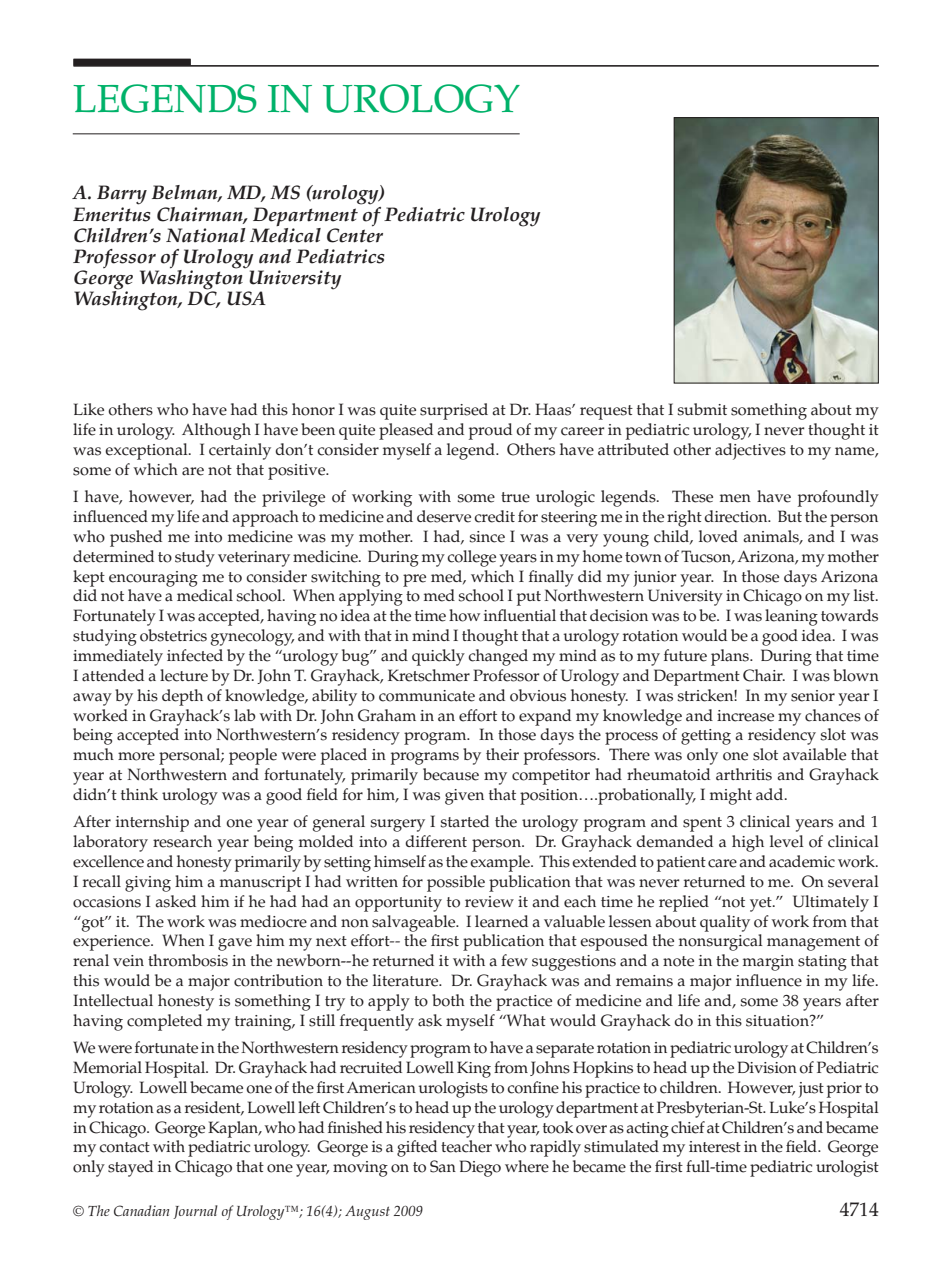 This screenshot has width=952, height=1275. What do you see at coordinates (206, 235) in the screenshot?
I see `National` at bounding box center [206, 235].
